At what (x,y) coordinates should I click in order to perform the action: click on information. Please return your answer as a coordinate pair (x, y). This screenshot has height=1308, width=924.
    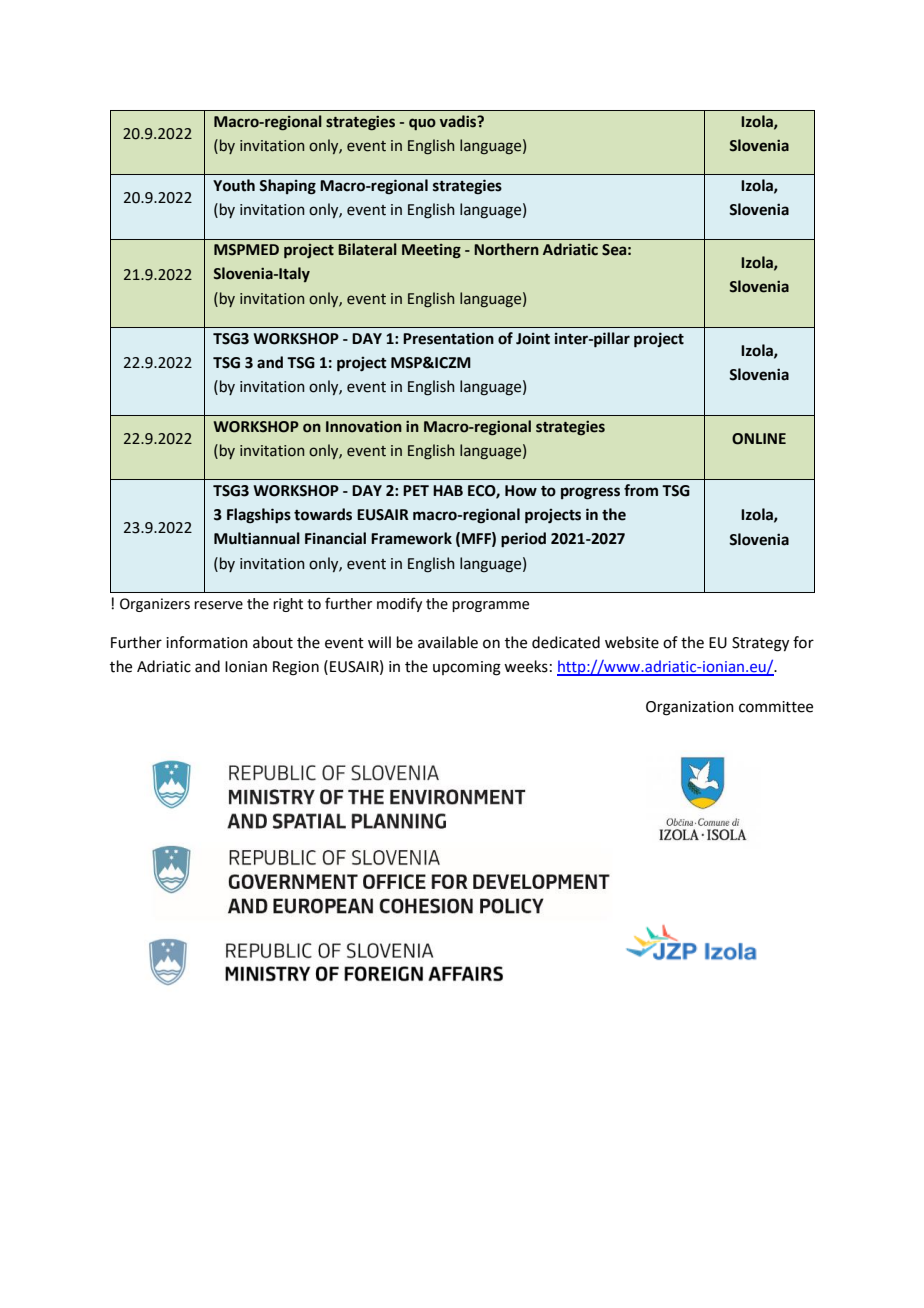
    Looking at the image, I should click on (207, 642).
